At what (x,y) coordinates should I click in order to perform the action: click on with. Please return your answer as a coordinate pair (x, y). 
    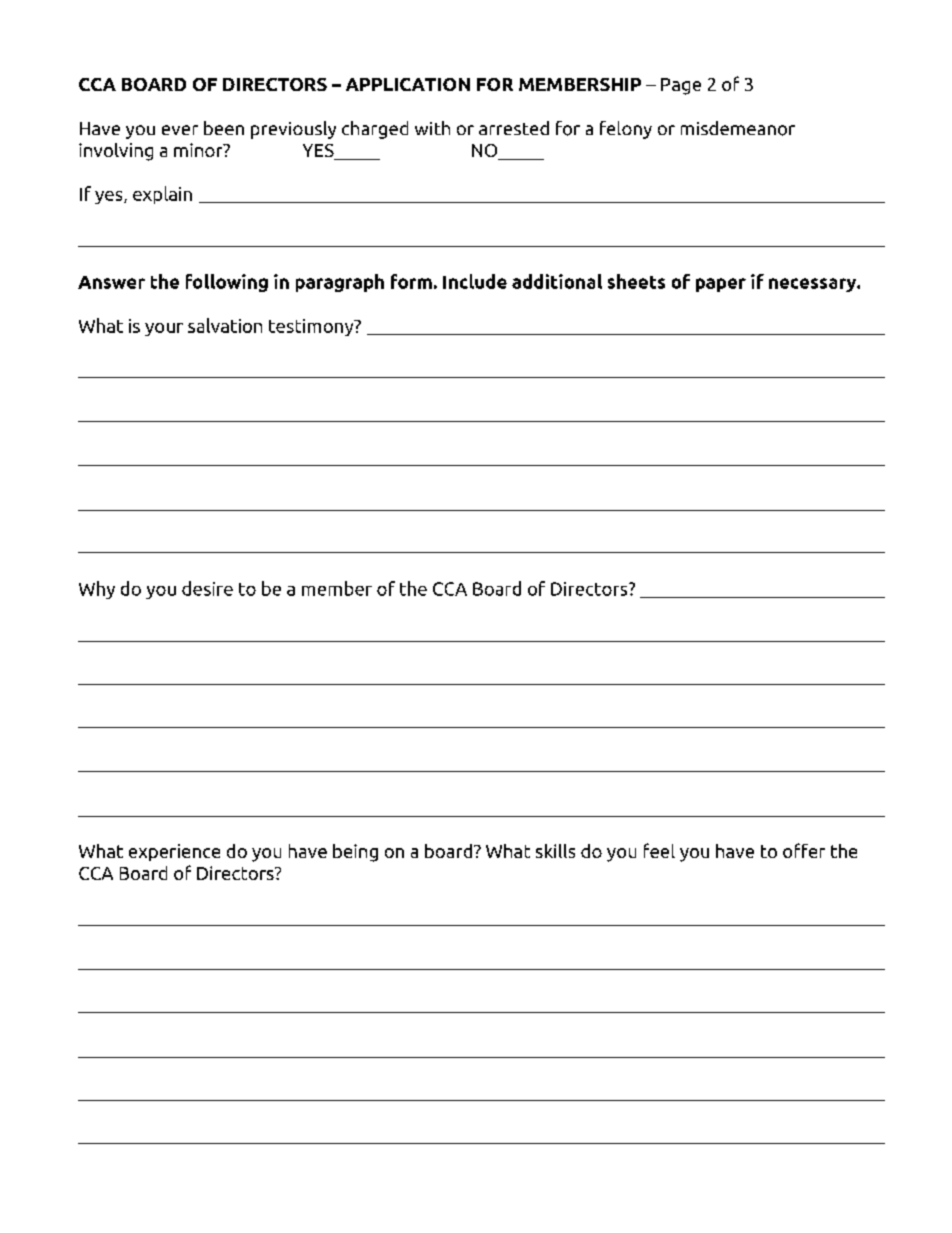
    Looking at the image, I should click on (432, 128).
